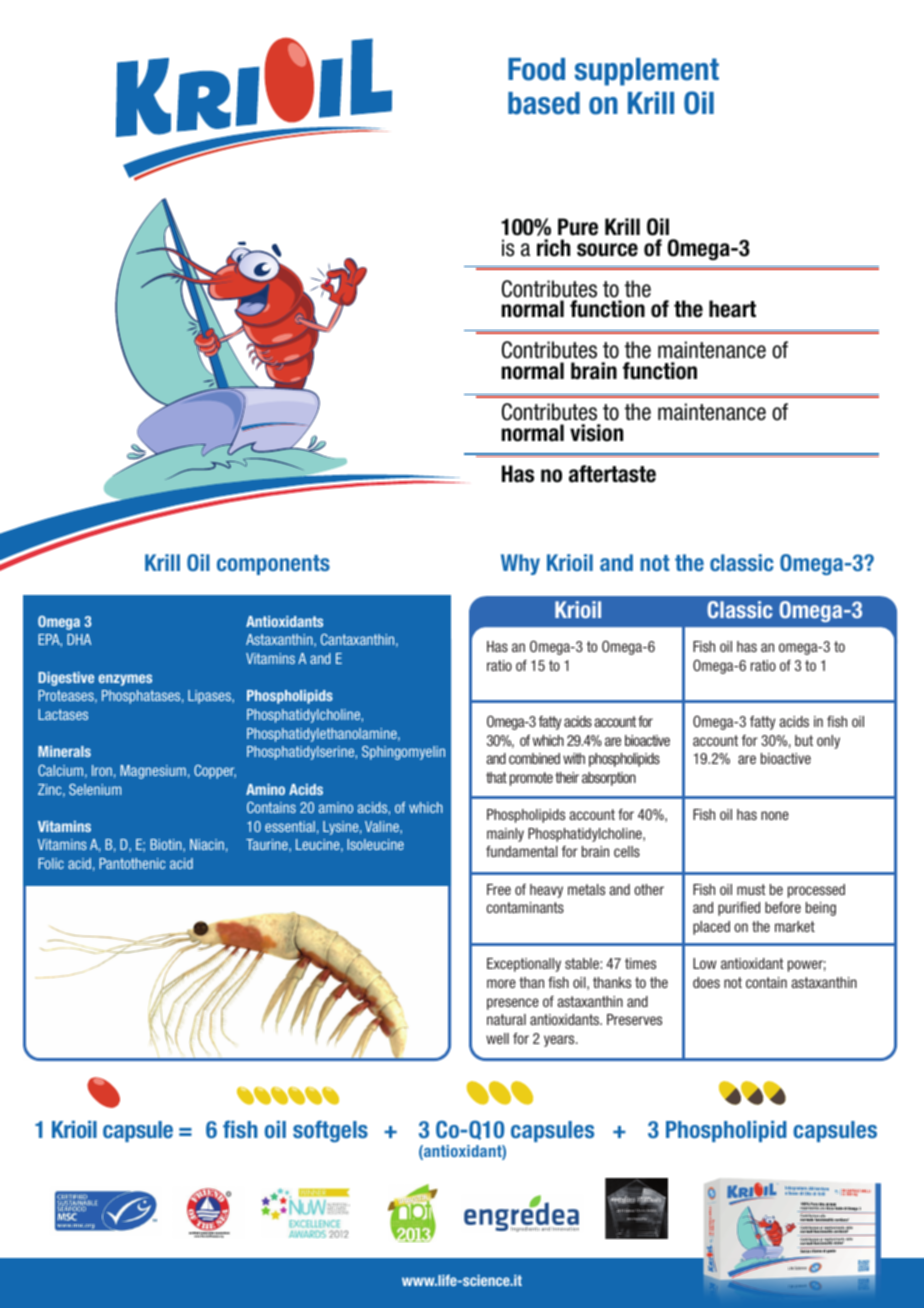 The width and height of the screenshot is (924, 1308). Describe the element at coordinates (544, 103) in the screenshot. I see `based` at that location.
